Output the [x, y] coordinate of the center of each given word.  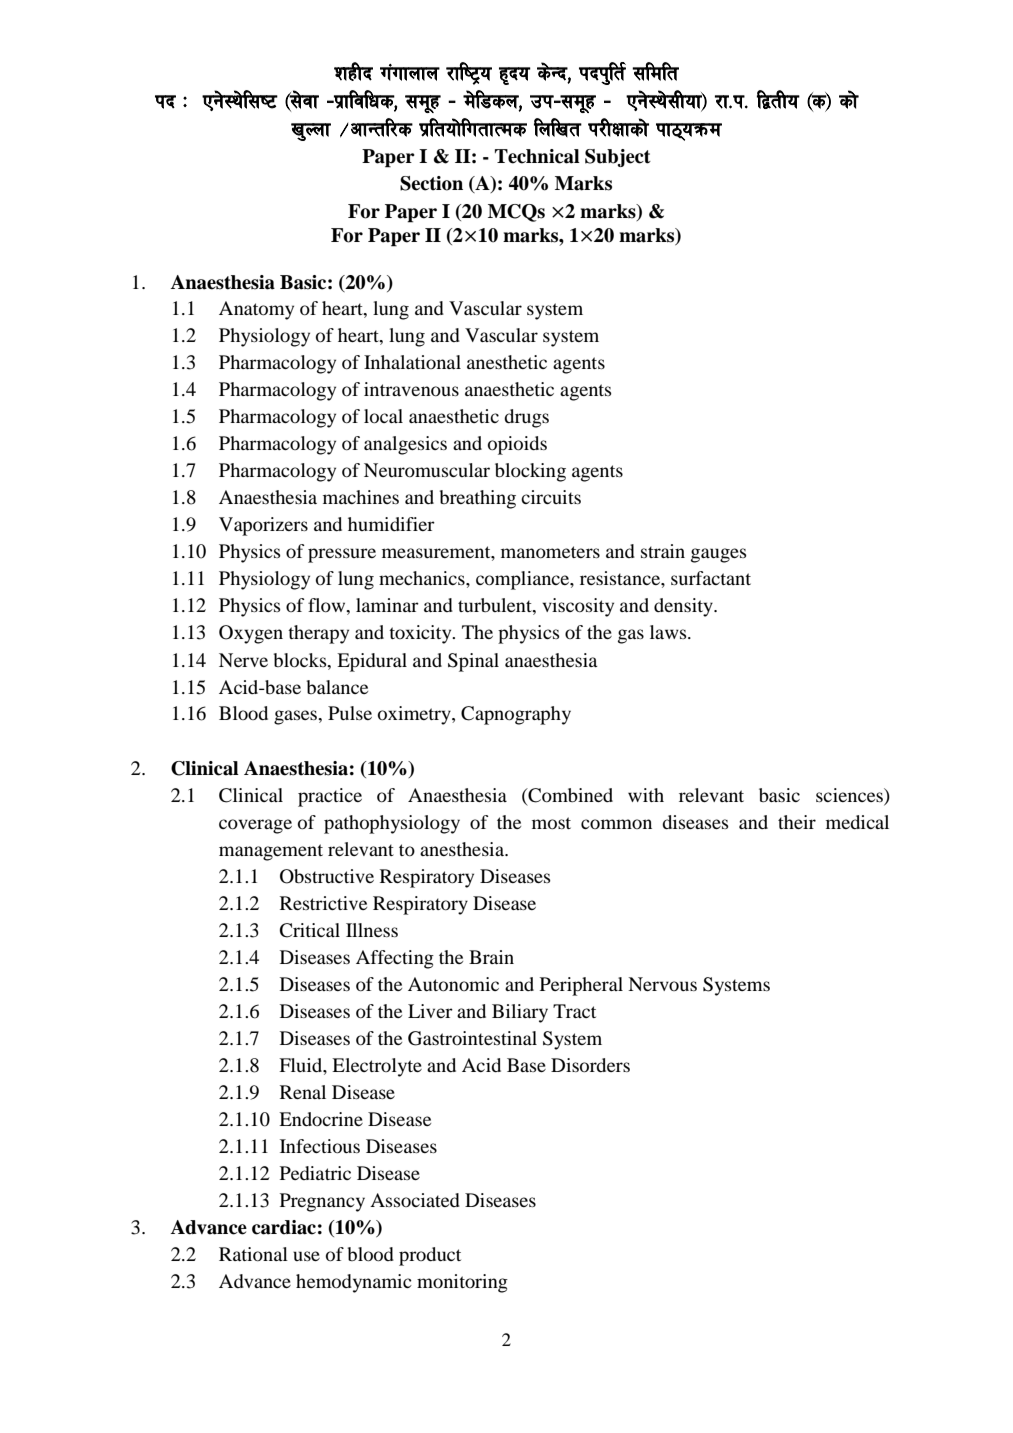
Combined [569, 795]
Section [431, 183]
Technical [537, 156]
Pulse [350, 713]
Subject [618, 158]
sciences [850, 795]
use [306, 1256]
